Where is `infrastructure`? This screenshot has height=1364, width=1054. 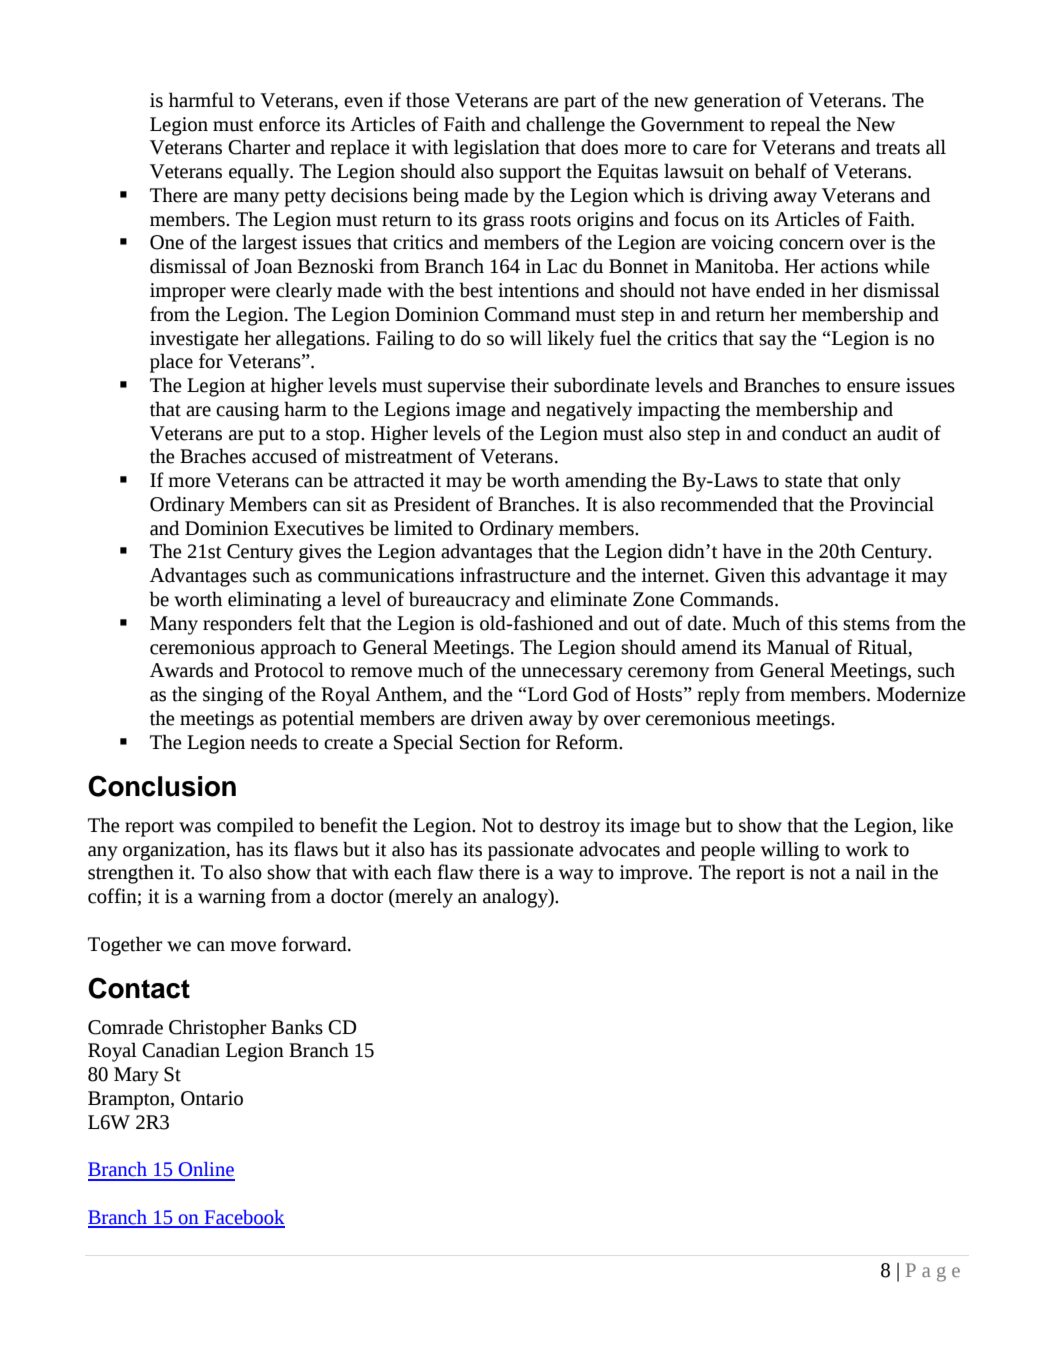
infrastructure is located at coordinates (515, 575).
